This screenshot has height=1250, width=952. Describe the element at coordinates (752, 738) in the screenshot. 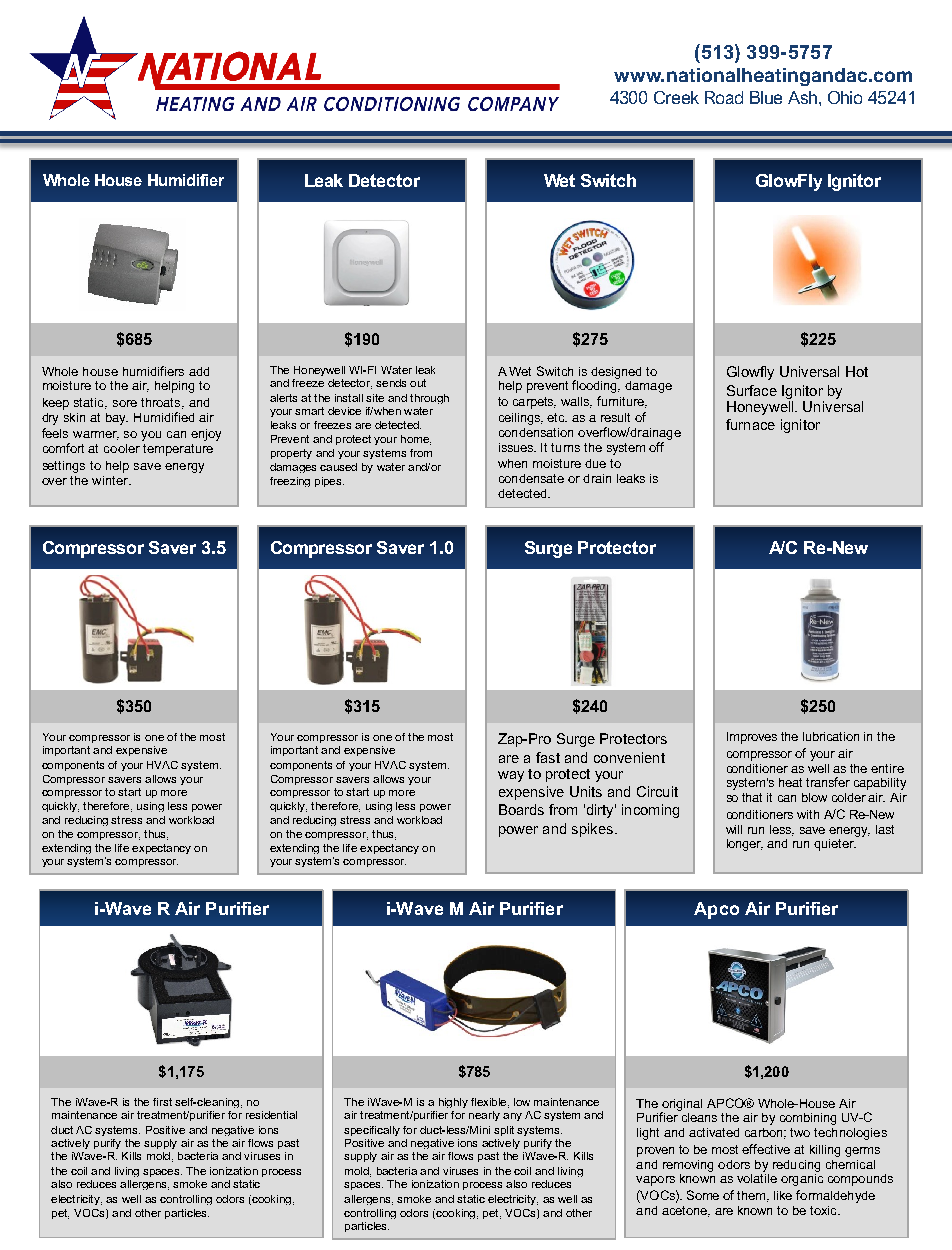

I see `Improves` at that location.
